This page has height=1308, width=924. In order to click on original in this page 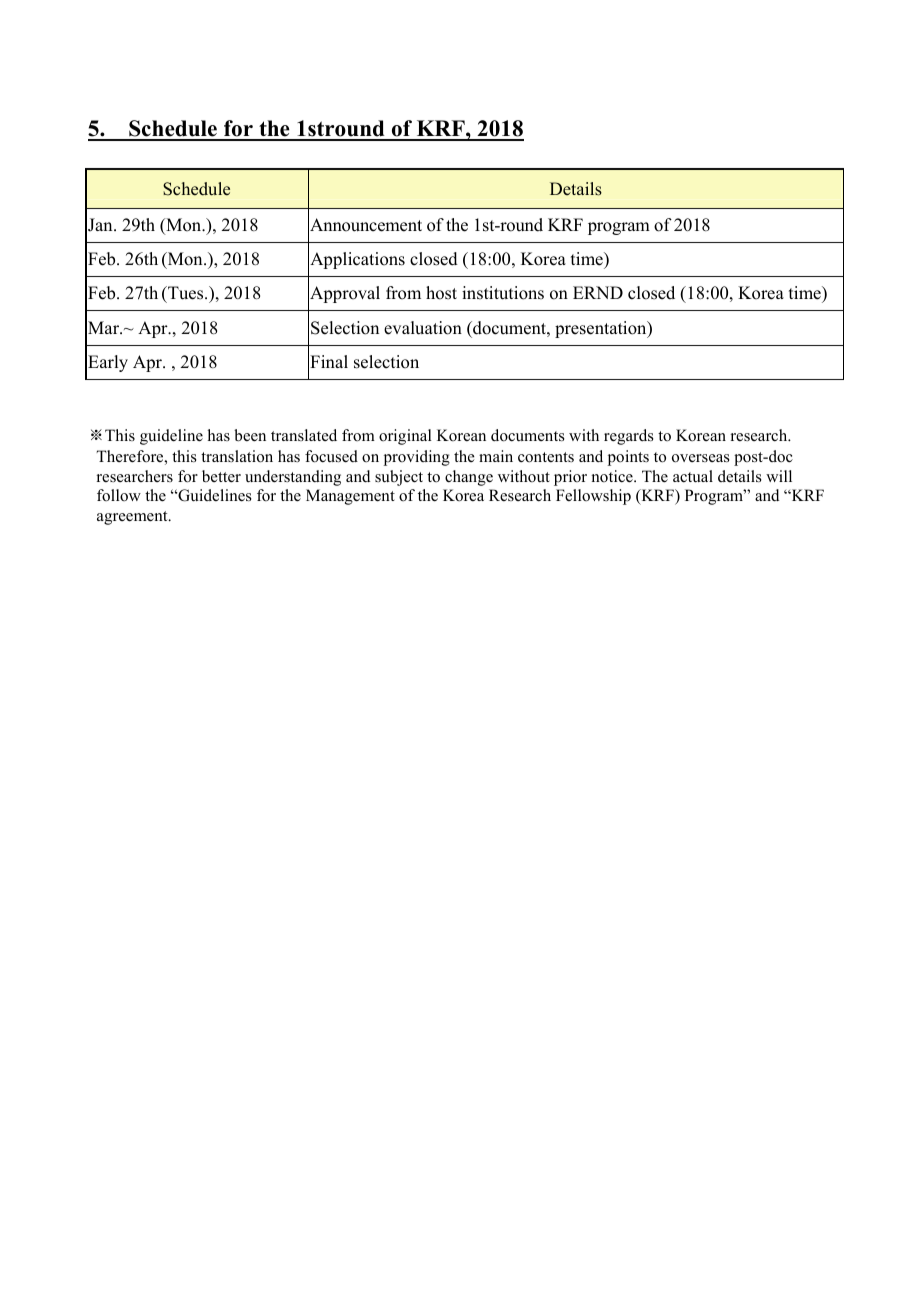, I will do `click(405, 437)`.
